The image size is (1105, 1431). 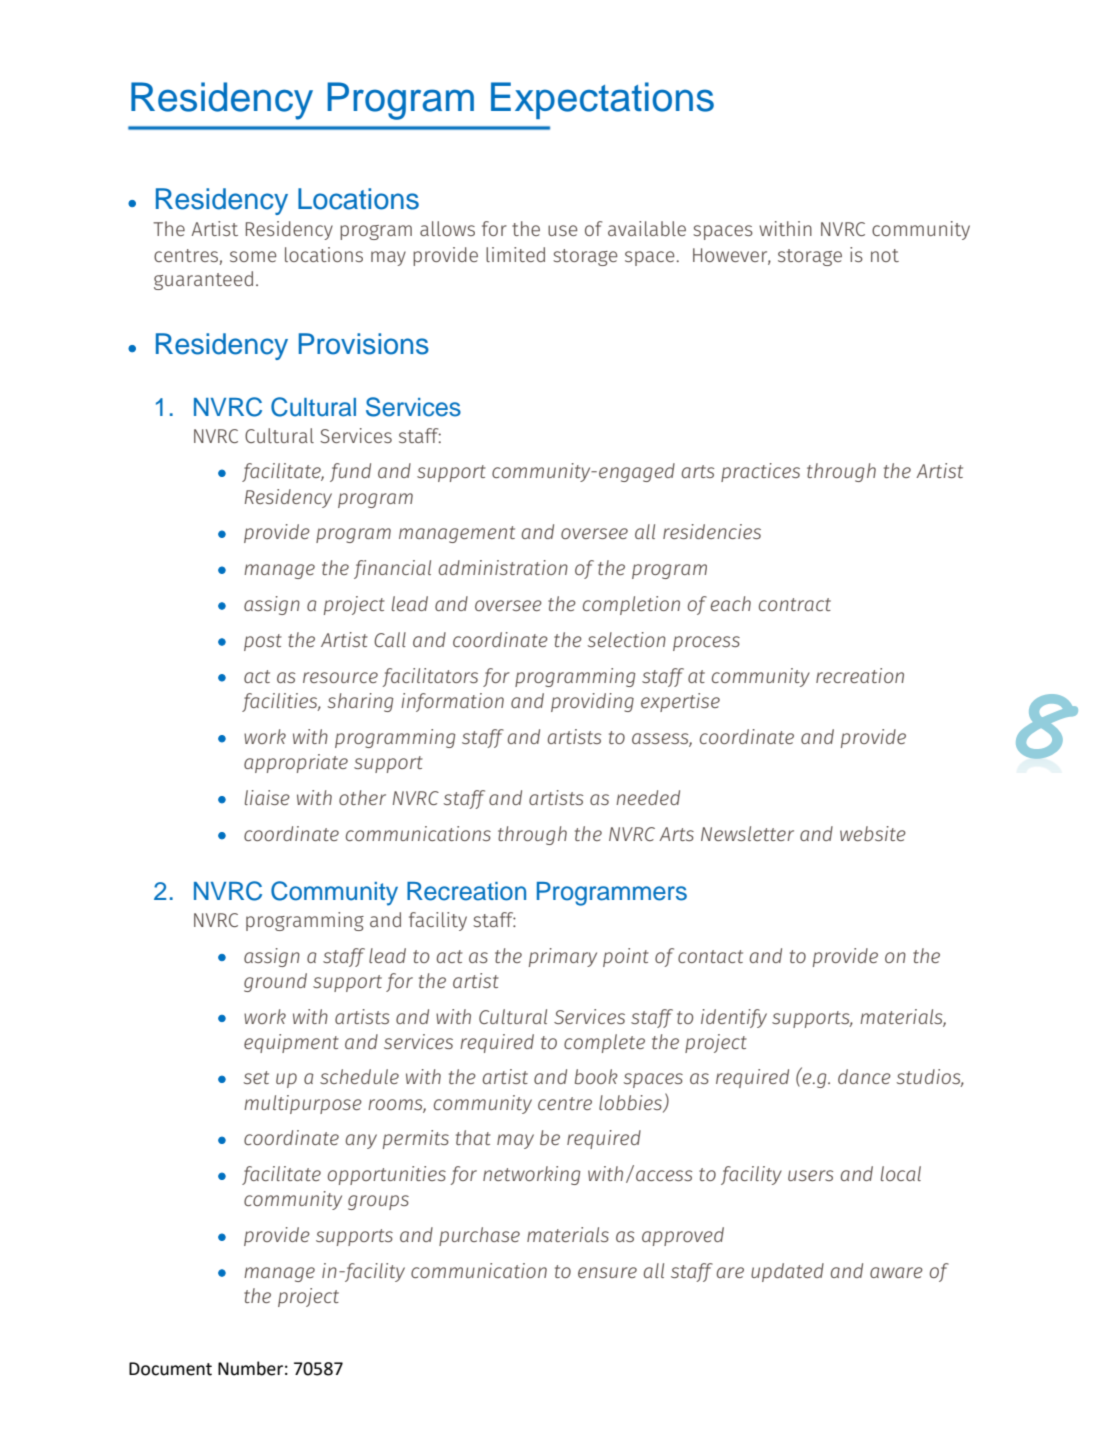 I want to click on ensure, so click(x=607, y=1272).
